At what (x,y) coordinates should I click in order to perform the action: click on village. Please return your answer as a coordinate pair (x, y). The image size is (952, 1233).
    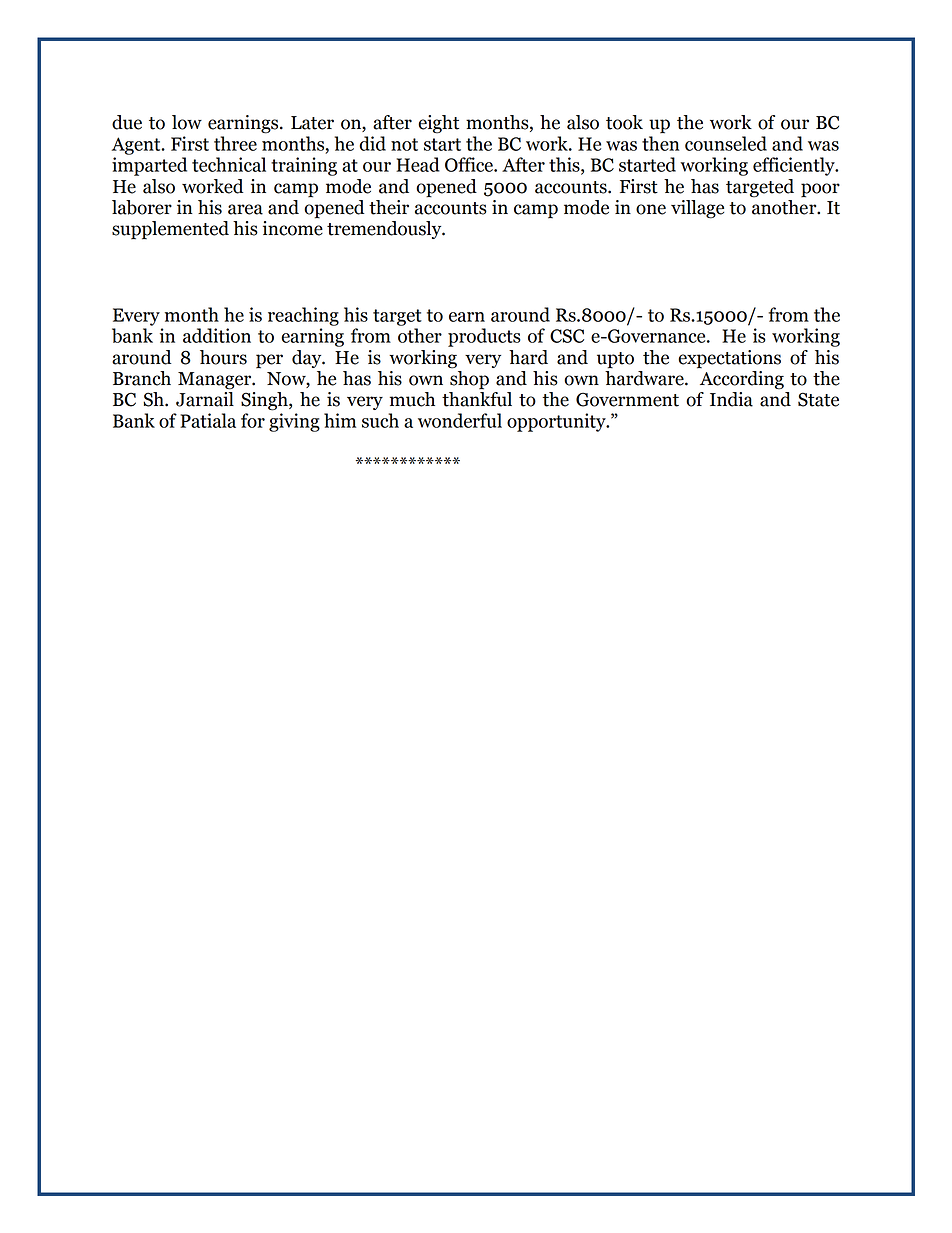
    Looking at the image, I should click on (697, 209).
